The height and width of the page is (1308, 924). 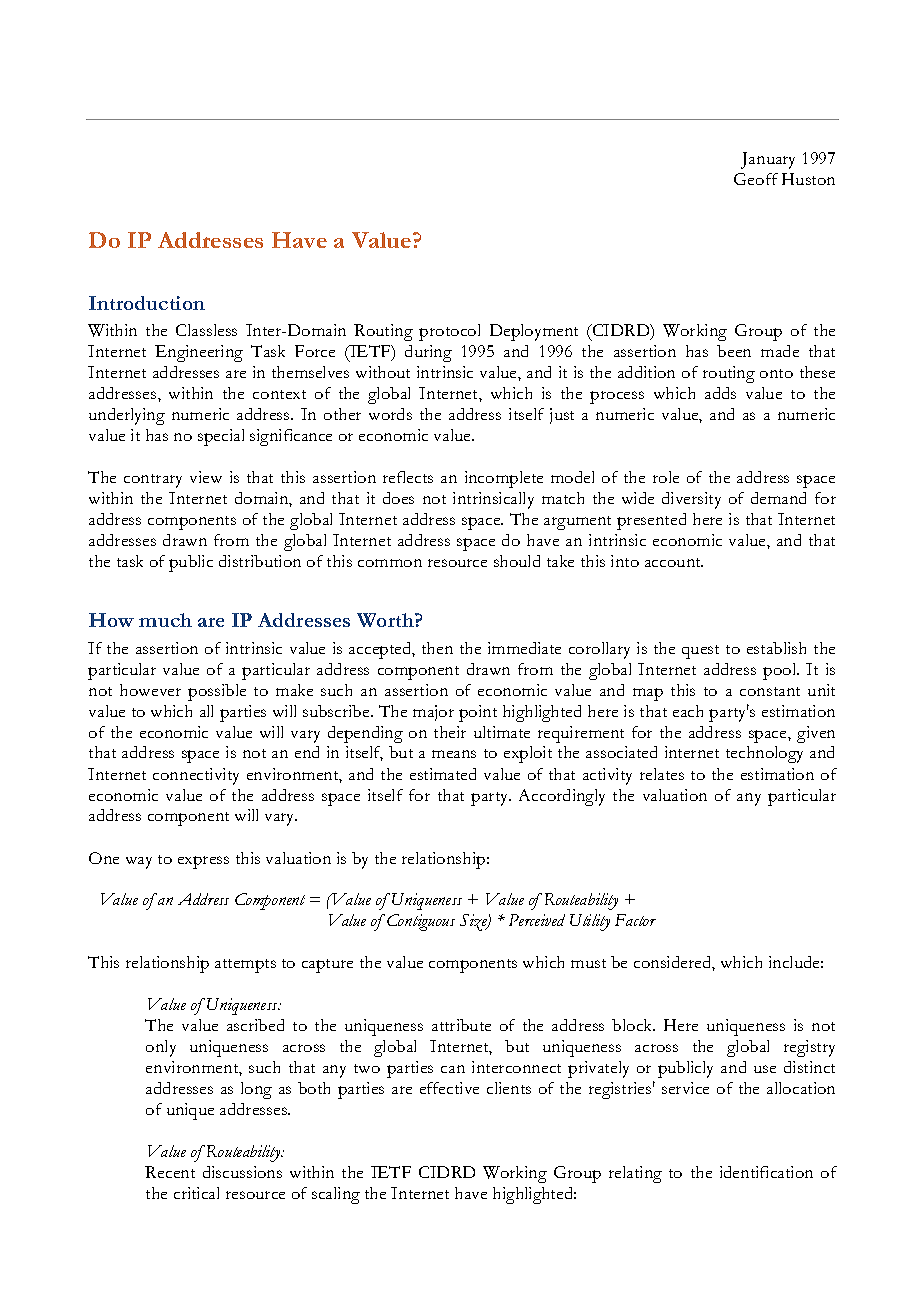 What do you see at coordinates (720, 393) in the page?
I see `adds` at bounding box center [720, 393].
